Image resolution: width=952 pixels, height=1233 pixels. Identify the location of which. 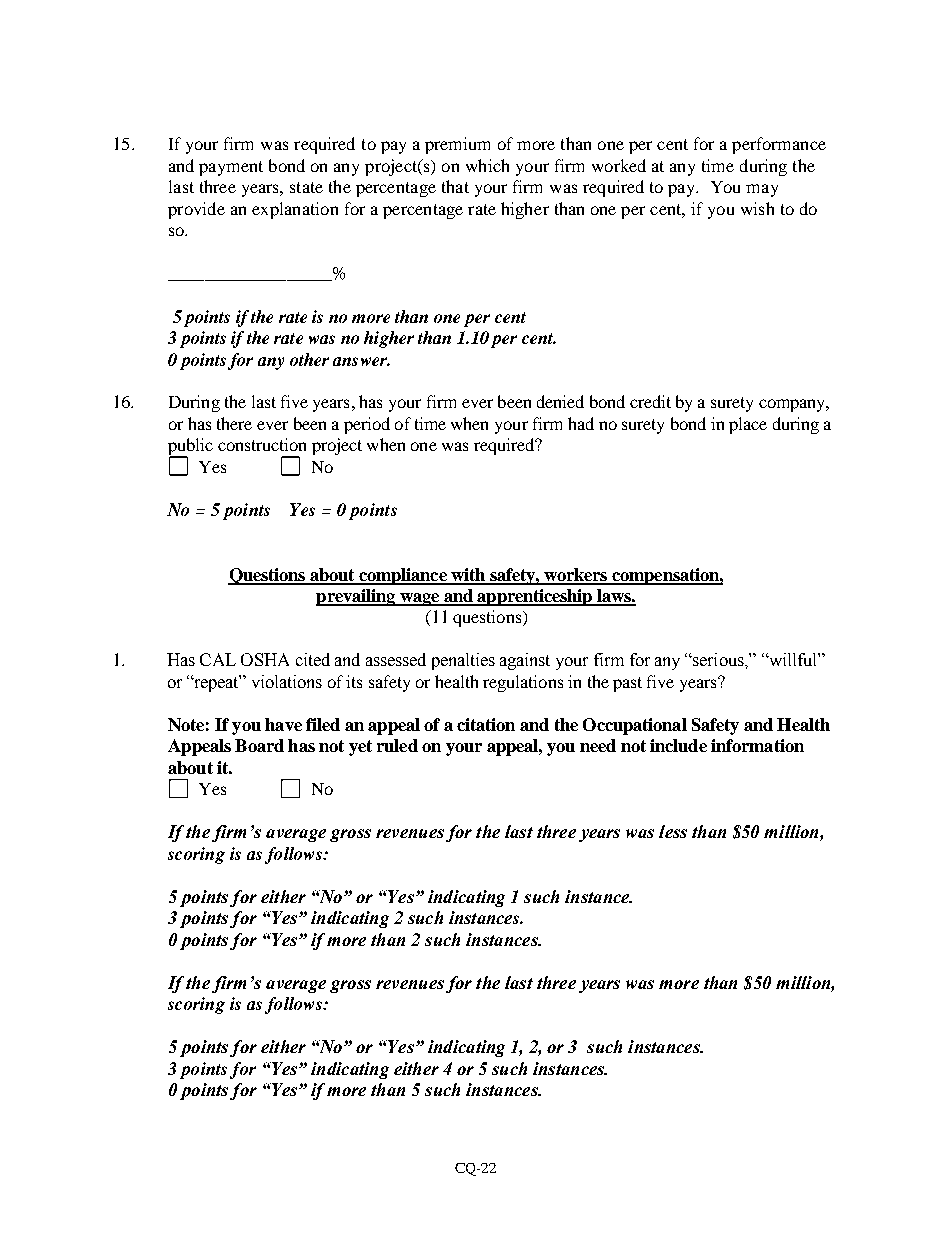
(487, 165).
